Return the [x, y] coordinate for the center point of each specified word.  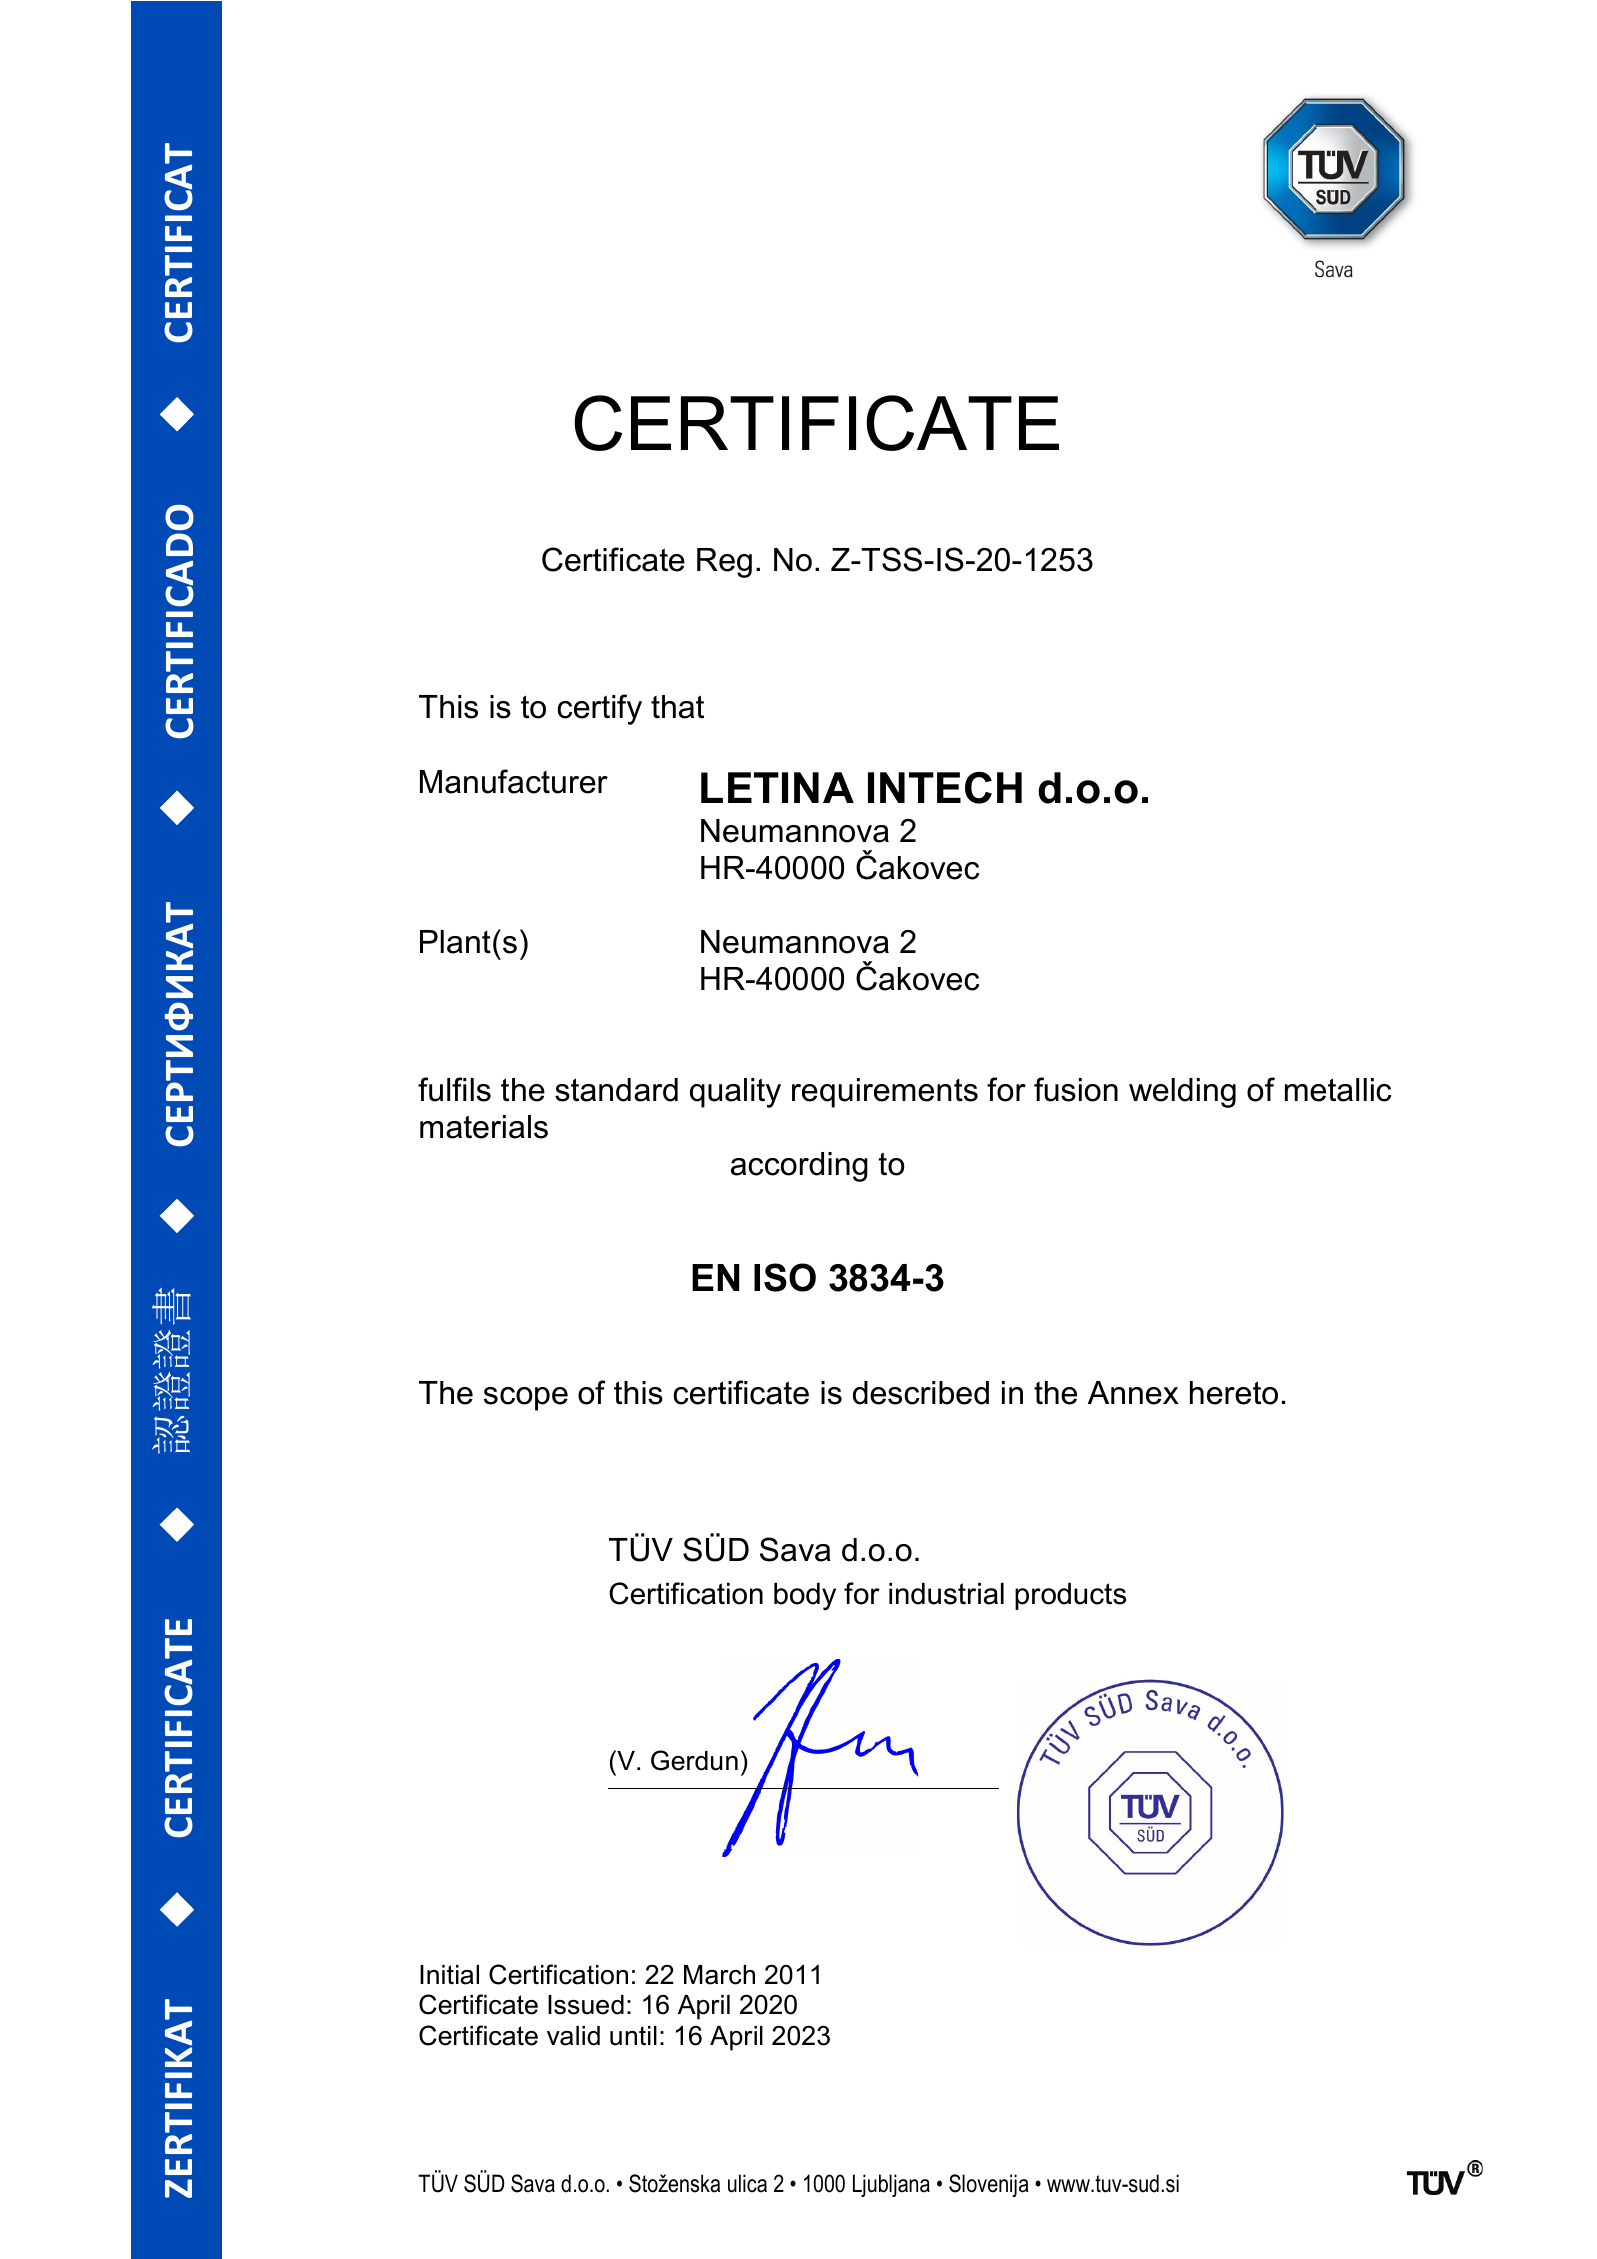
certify [599, 709]
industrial [946, 1593]
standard [616, 1090]
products [1070, 1596]
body [805, 1596]
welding [1182, 1093]
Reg [724, 563]
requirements [885, 1093]
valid [573, 2036]
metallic [1338, 1090]
